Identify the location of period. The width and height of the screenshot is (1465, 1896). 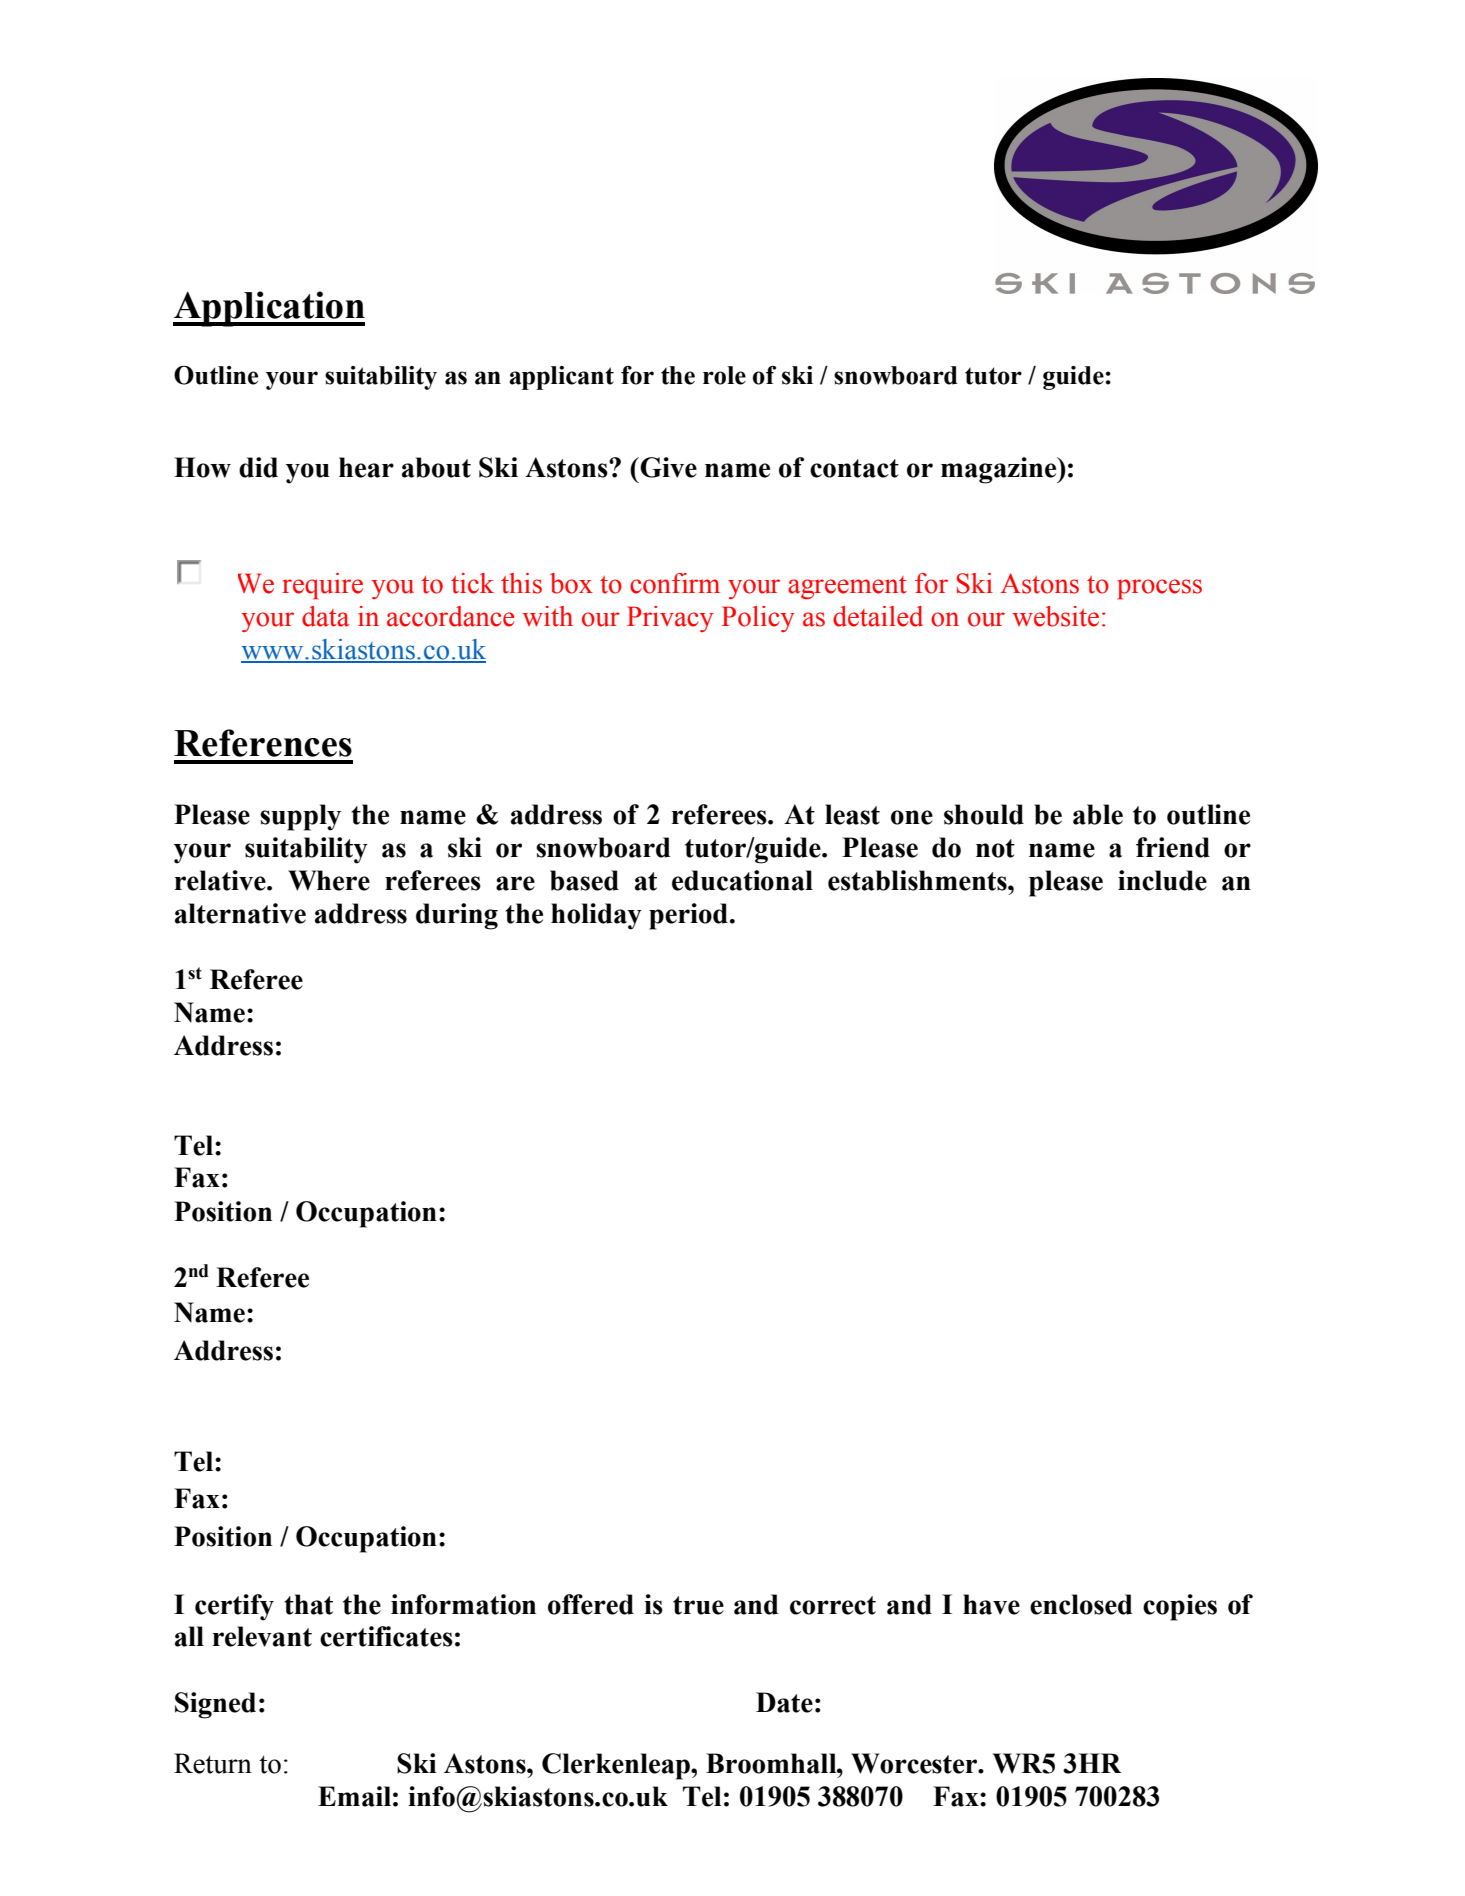
(688, 916).
